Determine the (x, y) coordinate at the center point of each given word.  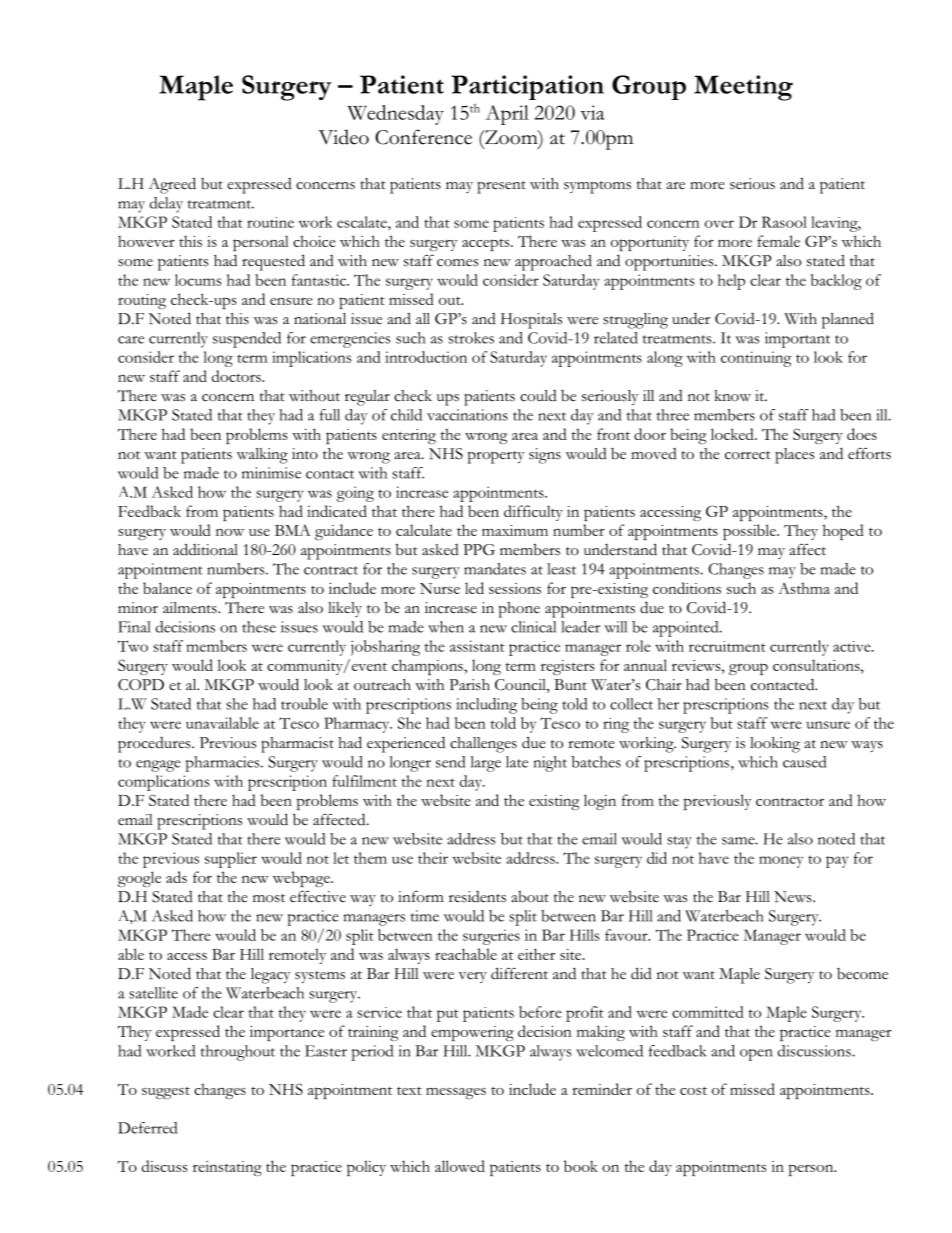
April (507, 115)
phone (519, 610)
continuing (756, 359)
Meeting (743, 88)
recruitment (727, 646)
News (794, 897)
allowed (460, 1166)
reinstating (227, 1168)
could (538, 396)
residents (477, 897)
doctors (237, 376)
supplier (231, 860)
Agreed (172, 185)
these (259, 627)
